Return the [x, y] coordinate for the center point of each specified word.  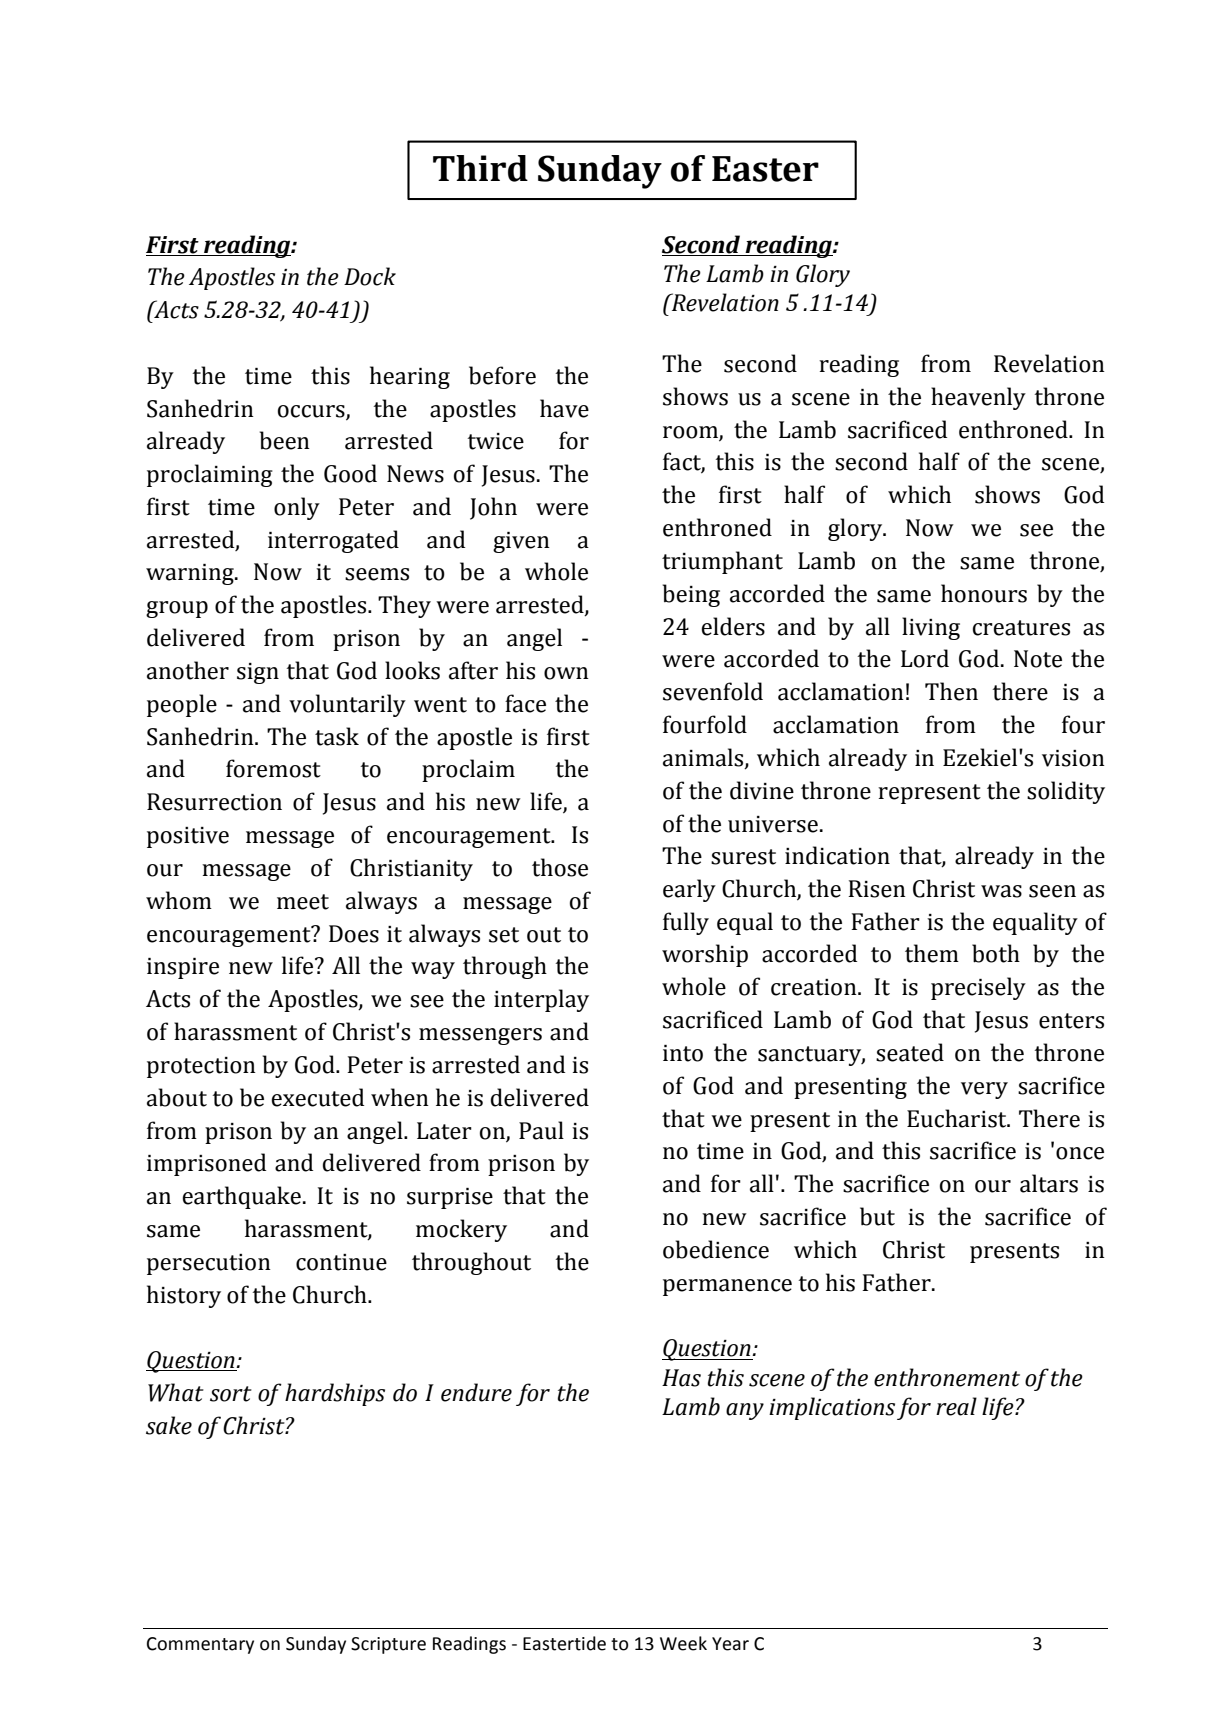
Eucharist [958, 1118]
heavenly [978, 398]
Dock [370, 276]
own [566, 673]
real [956, 1406]
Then [951, 691]
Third [480, 168]
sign [258, 673]
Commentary [200, 1645]
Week [683, 1643]
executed [317, 1097]
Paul [541, 1130]
